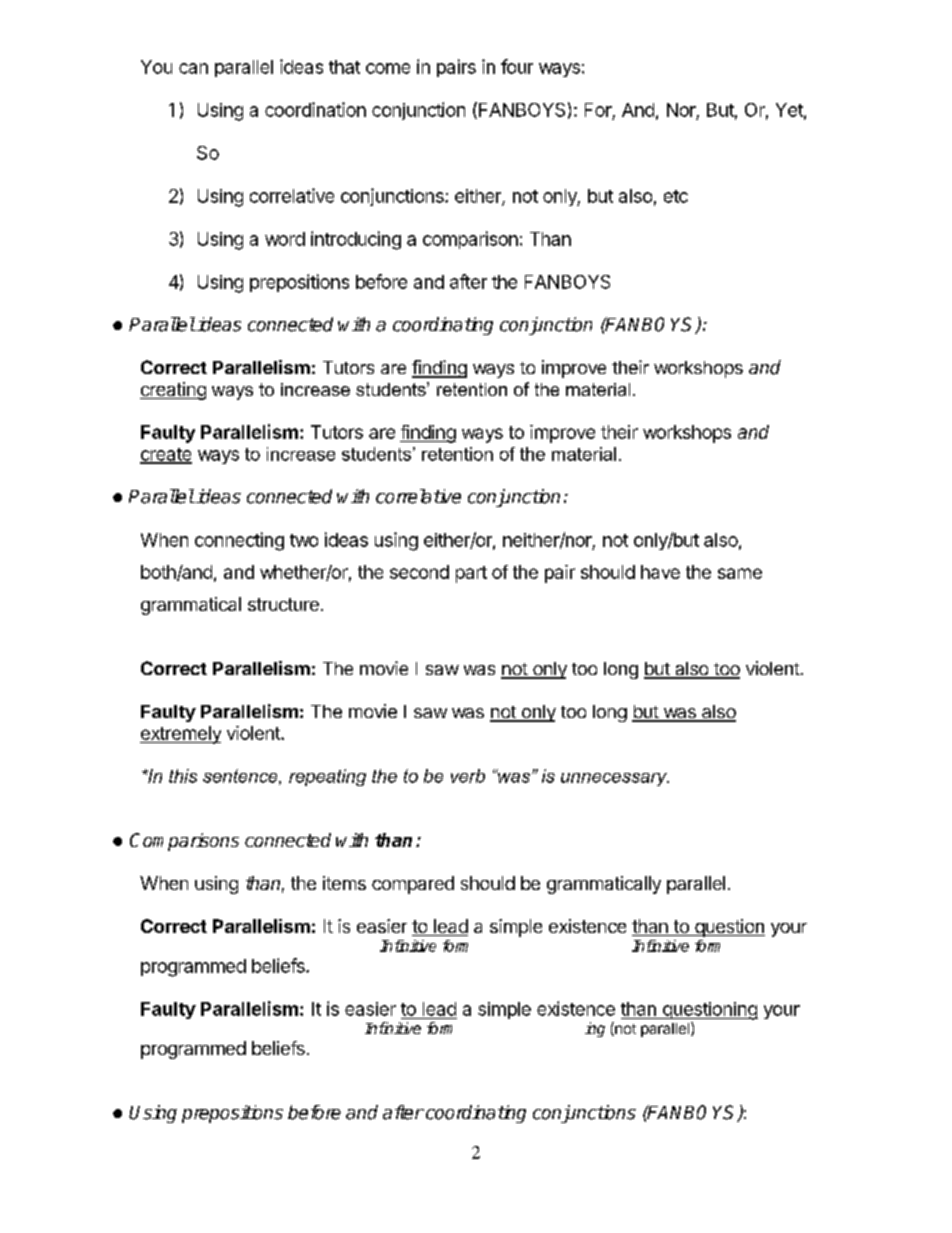  I want to click on can, so click(193, 68).
